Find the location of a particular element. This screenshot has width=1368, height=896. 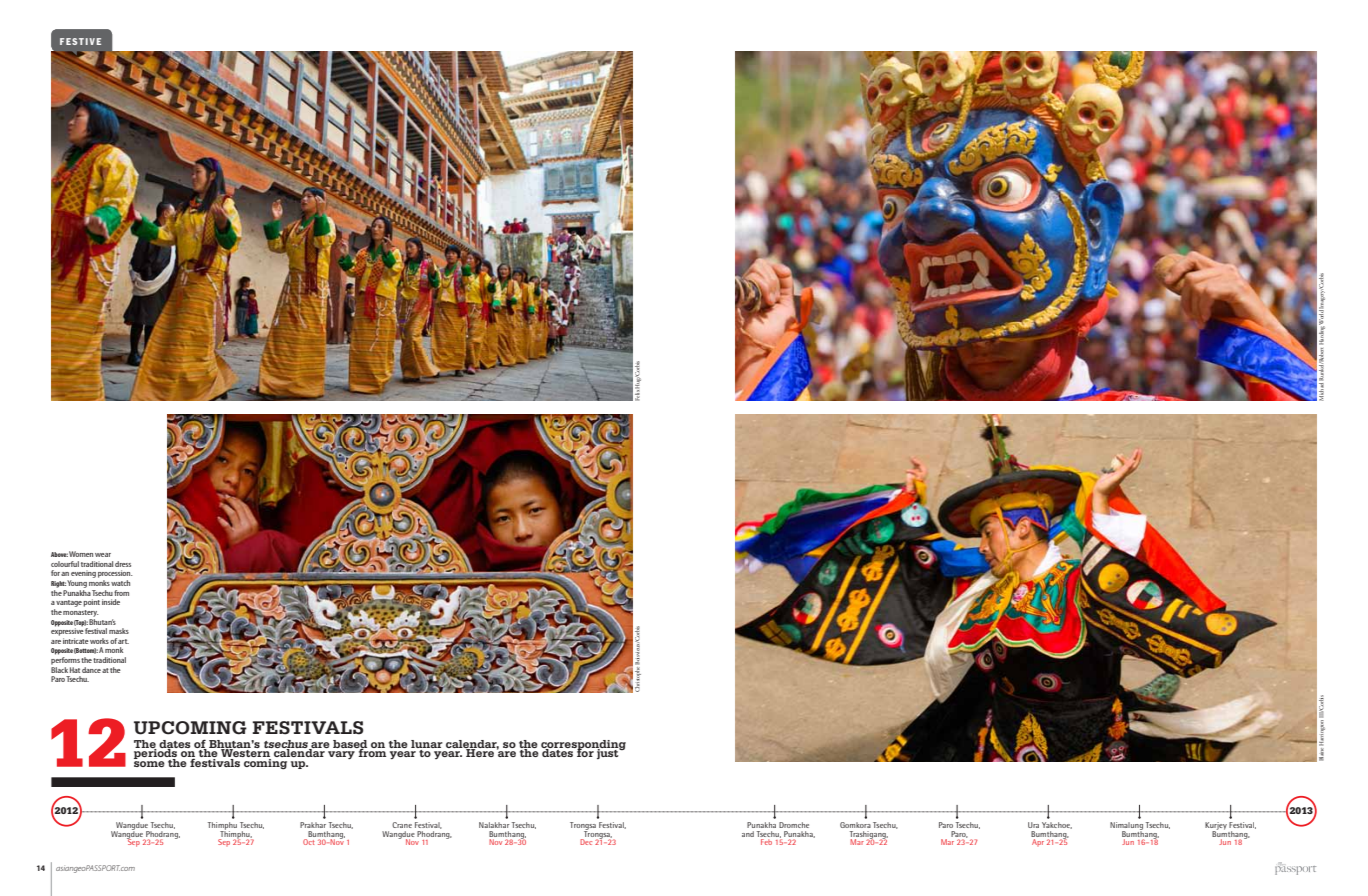

and is located at coordinates (748, 834).
